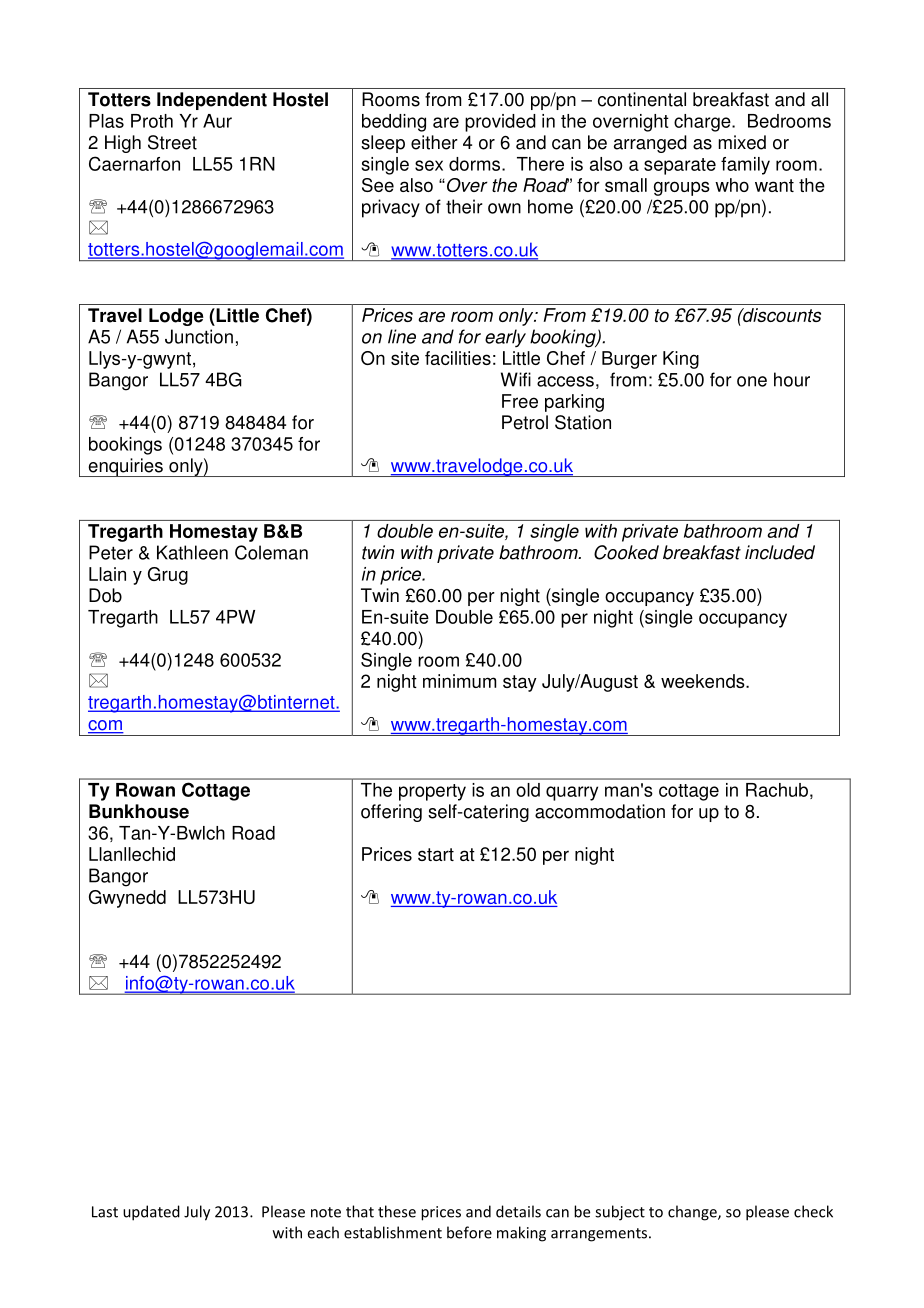  Describe the element at coordinates (172, 142) in the document. I see `Street` at that location.
